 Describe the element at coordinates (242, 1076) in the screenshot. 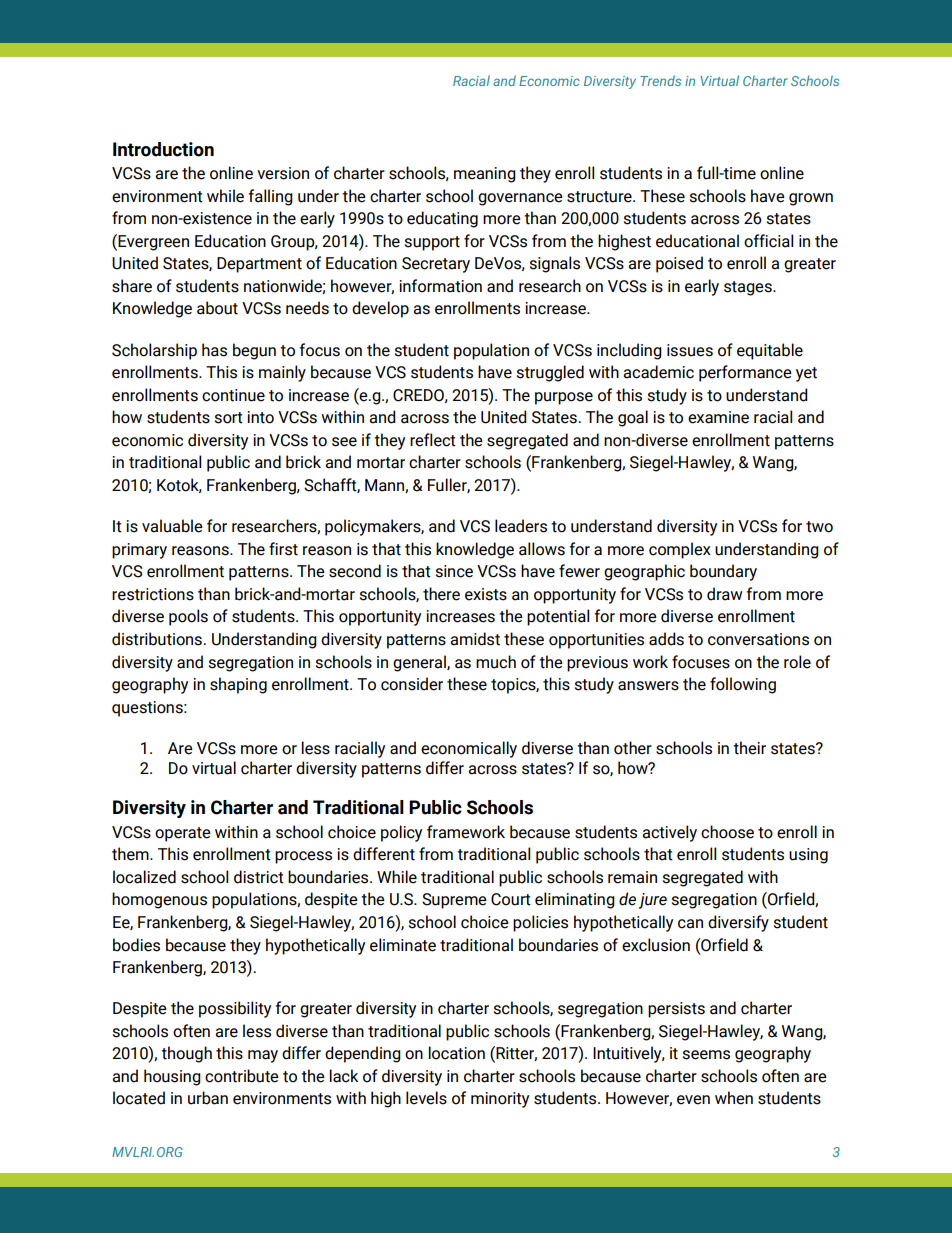

I see `contribute` at that location.
